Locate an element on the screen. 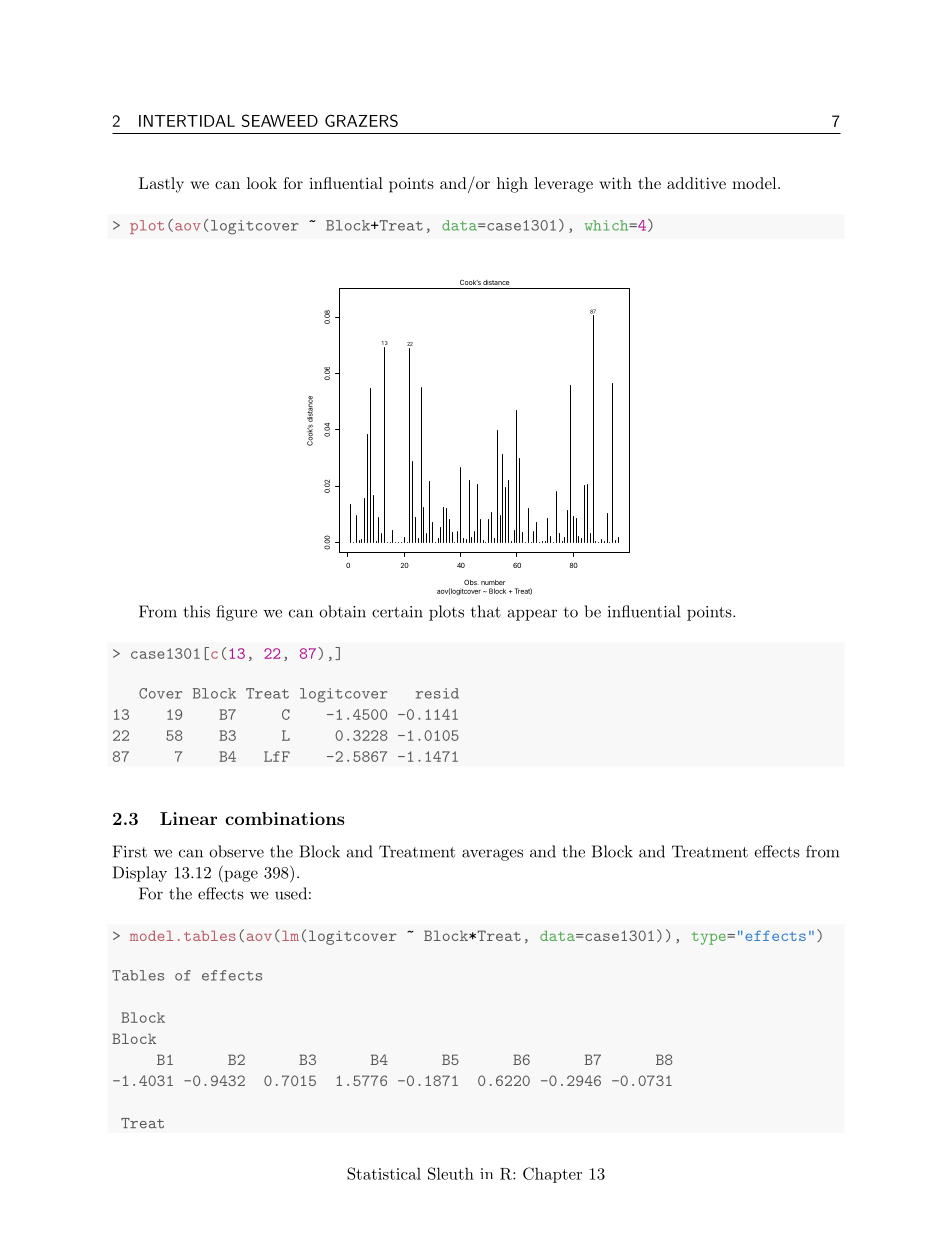  INTERTIDAL is located at coordinates (187, 121).
